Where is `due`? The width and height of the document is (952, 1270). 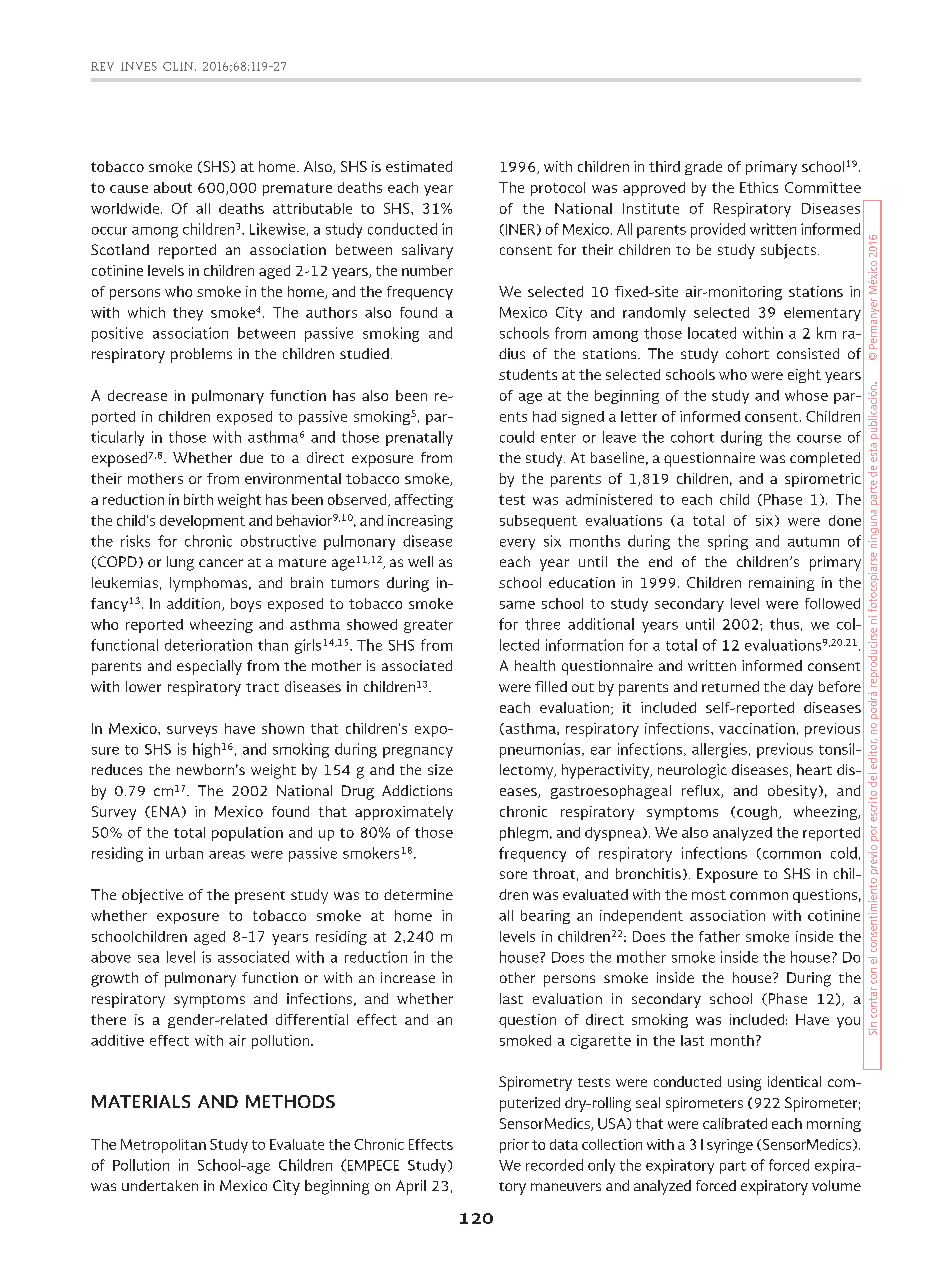 due is located at coordinates (251, 457).
